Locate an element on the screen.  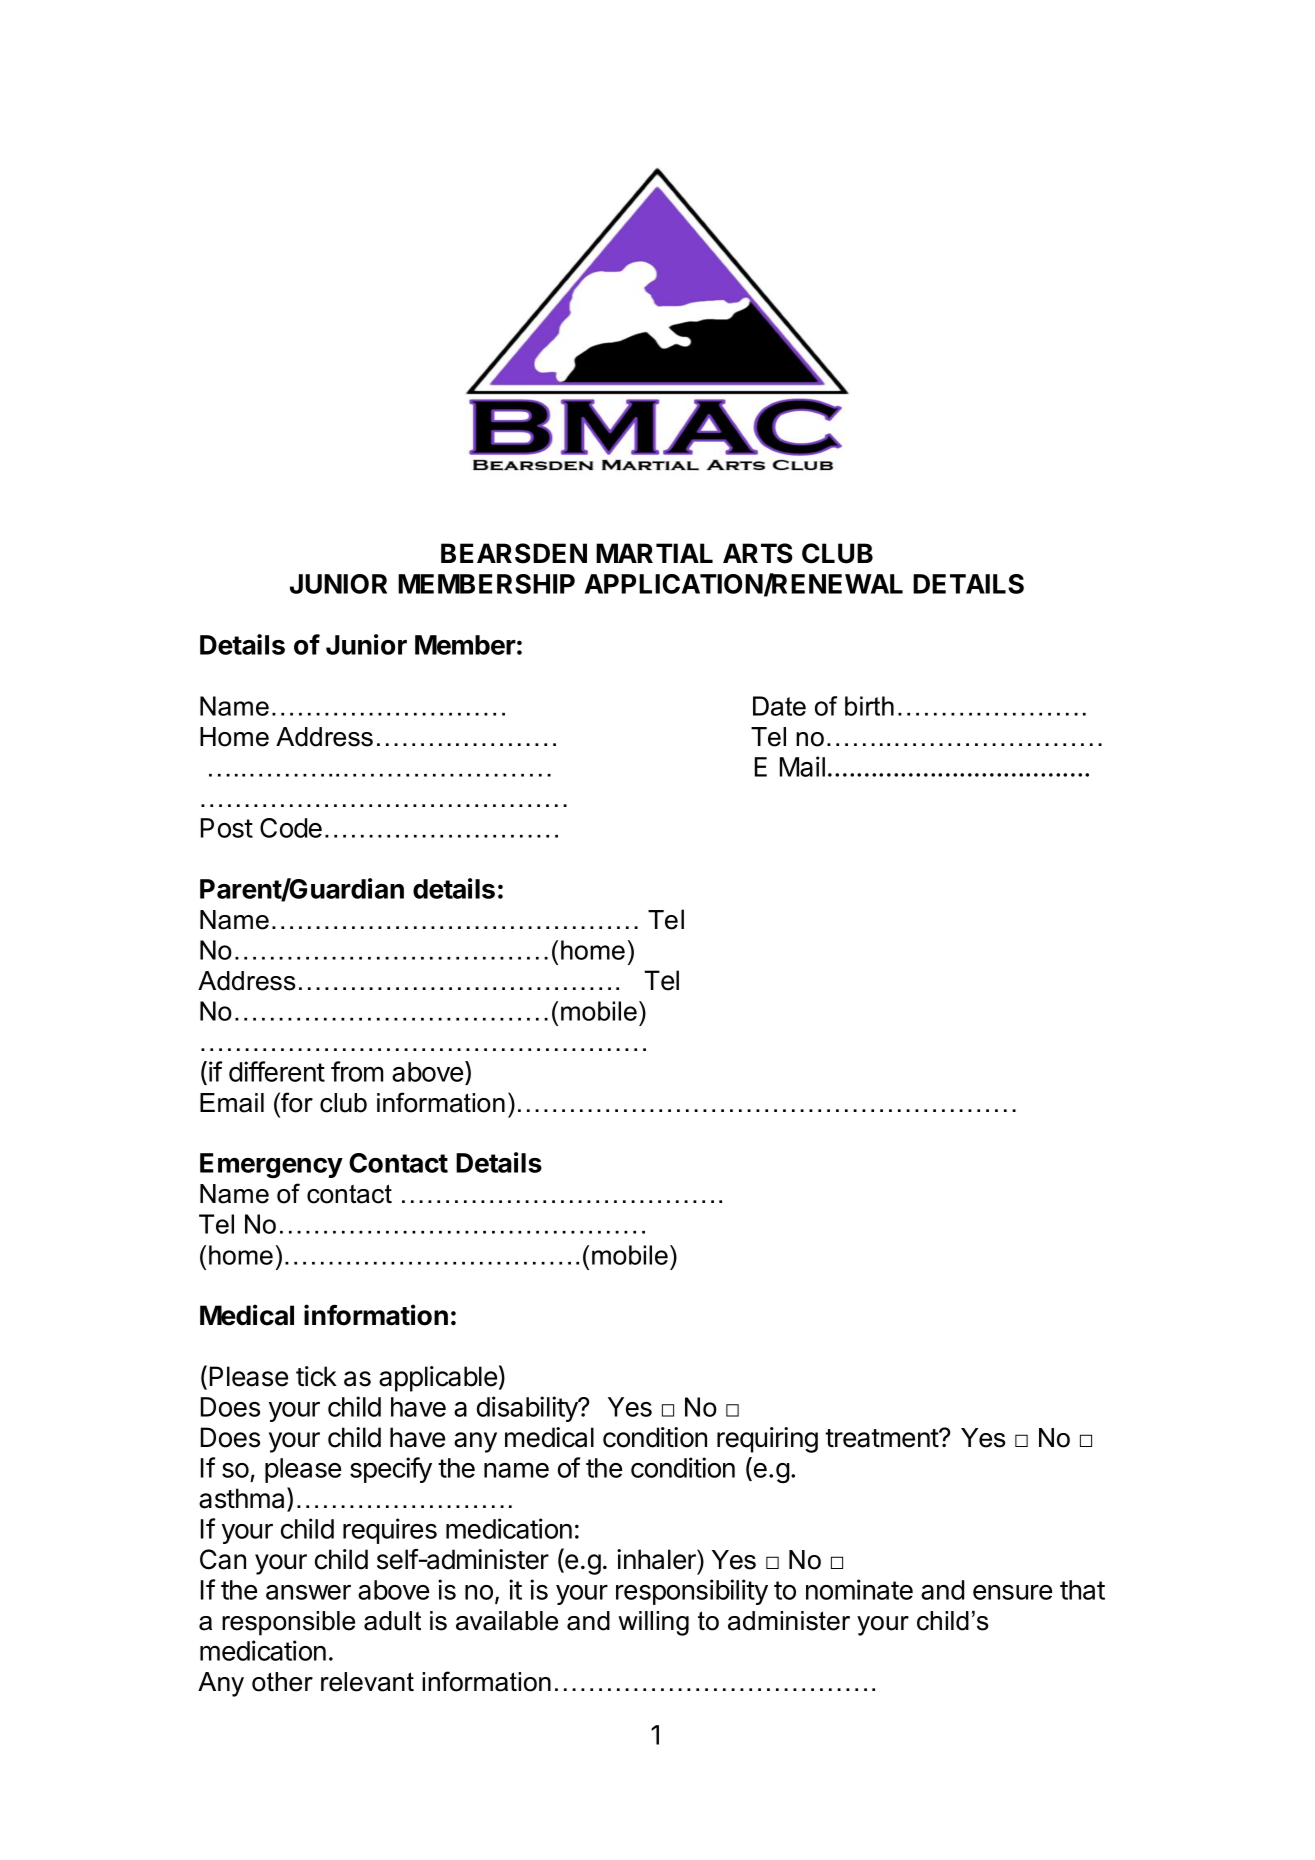
treatment is located at coordinates (882, 1438).
